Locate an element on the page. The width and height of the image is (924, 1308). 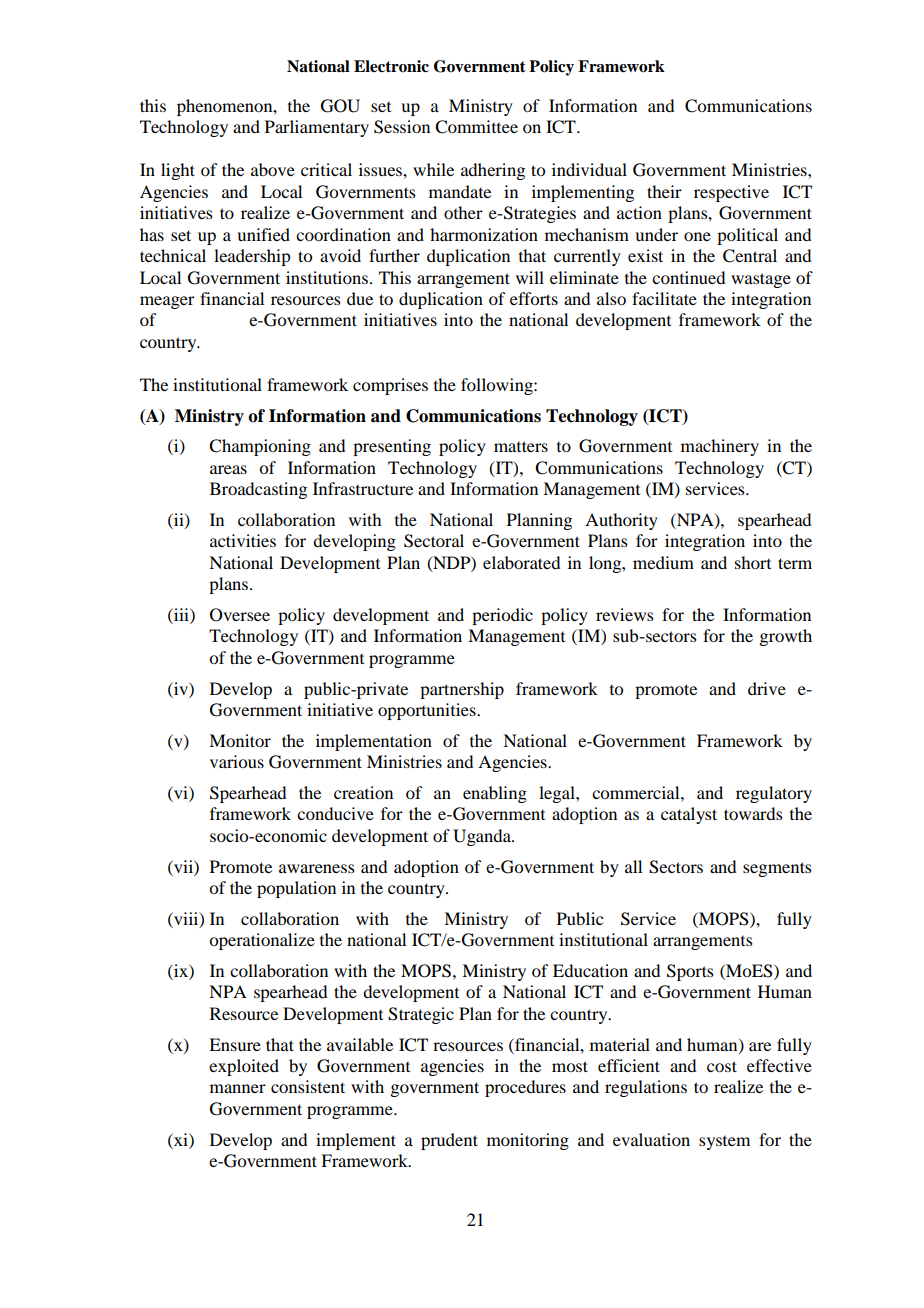
periodic is located at coordinates (502, 616).
